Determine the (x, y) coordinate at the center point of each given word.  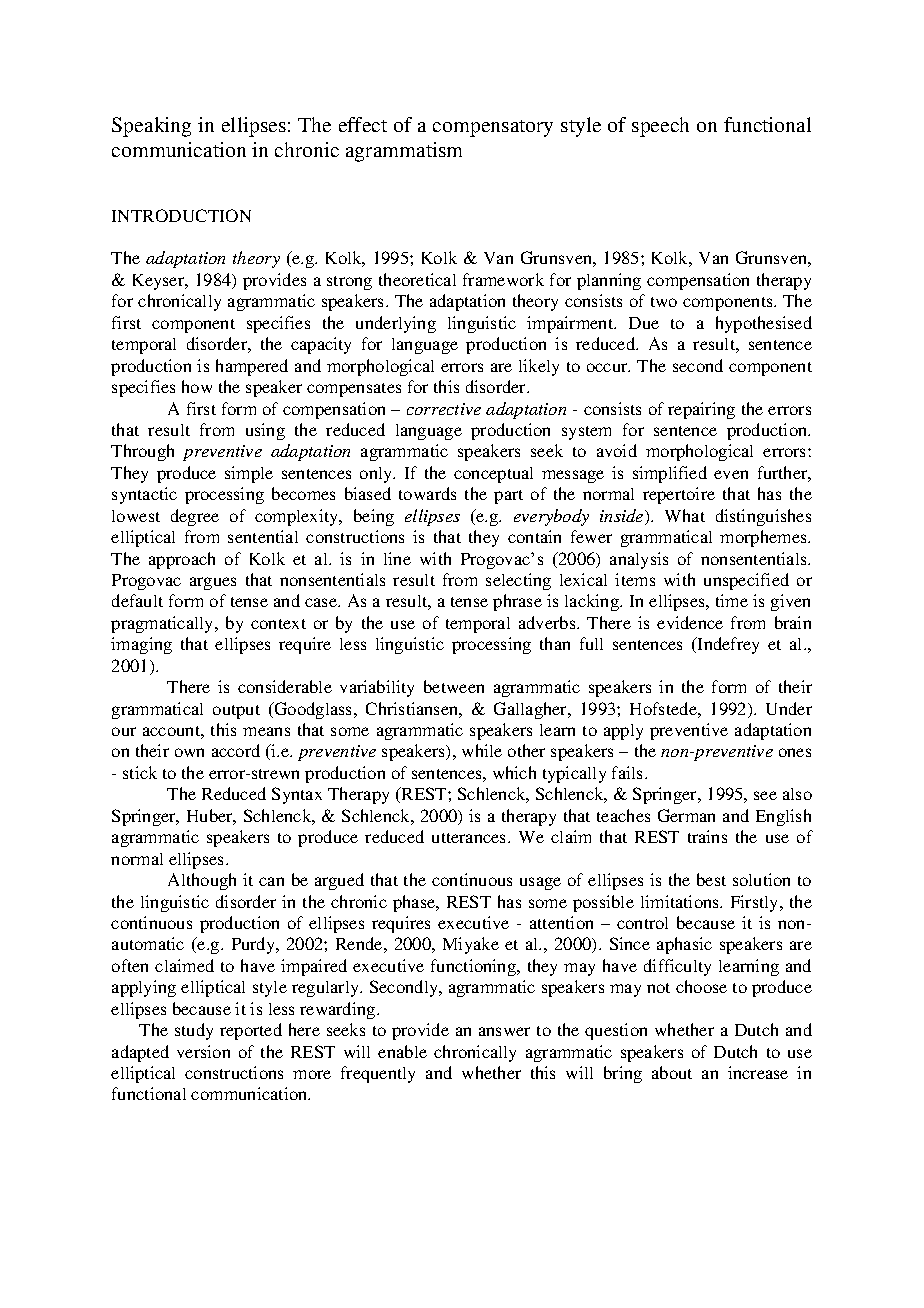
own (189, 752)
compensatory (493, 128)
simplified (670, 474)
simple (249, 474)
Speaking (151, 127)
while (482, 750)
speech (660, 127)
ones (795, 752)
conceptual (493, 475)
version (203, 1051)
